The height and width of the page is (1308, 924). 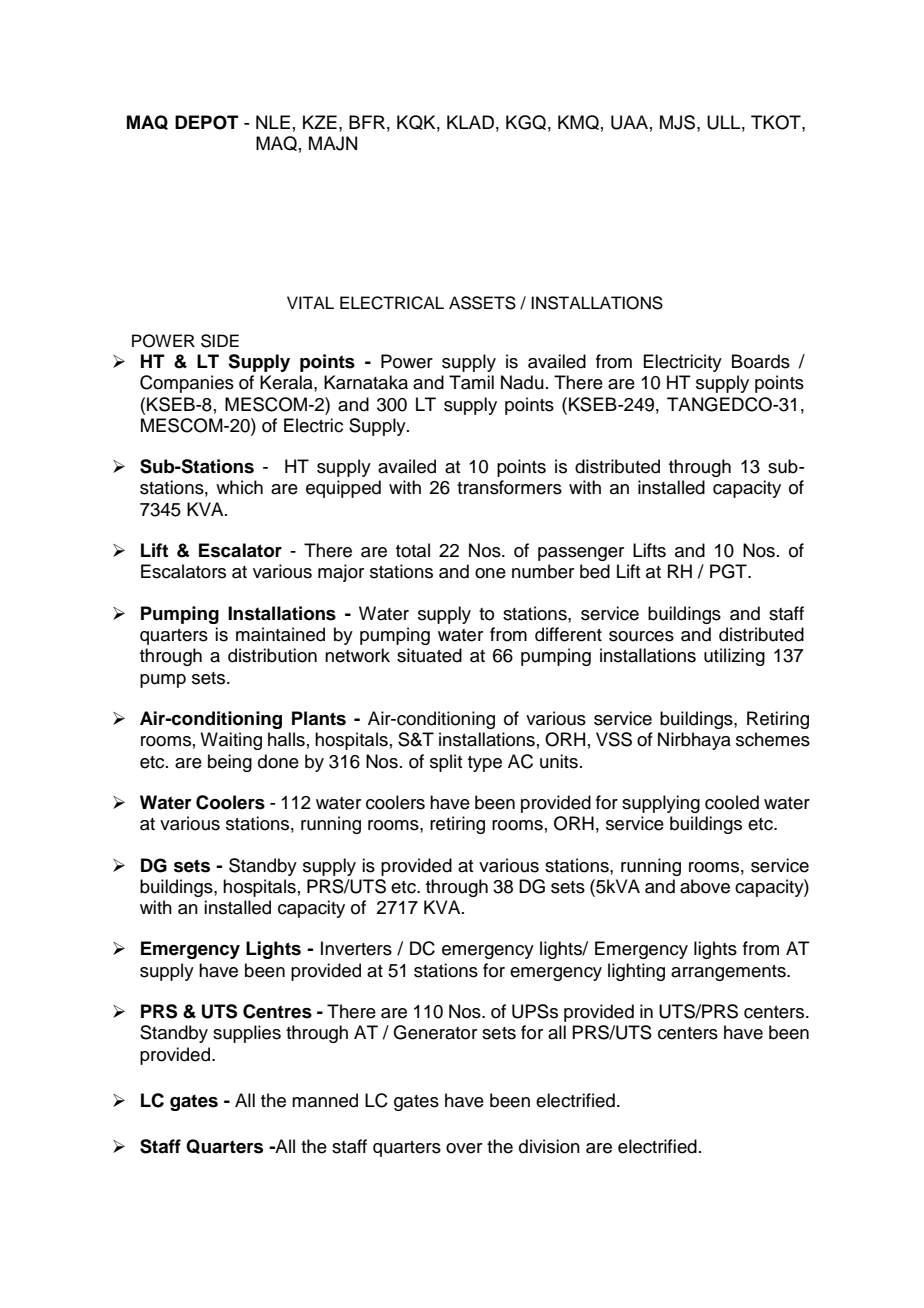 What do you see at coordinates (734, 657) in the page?
I see `utilizing` at bounding box center [734, 657].
